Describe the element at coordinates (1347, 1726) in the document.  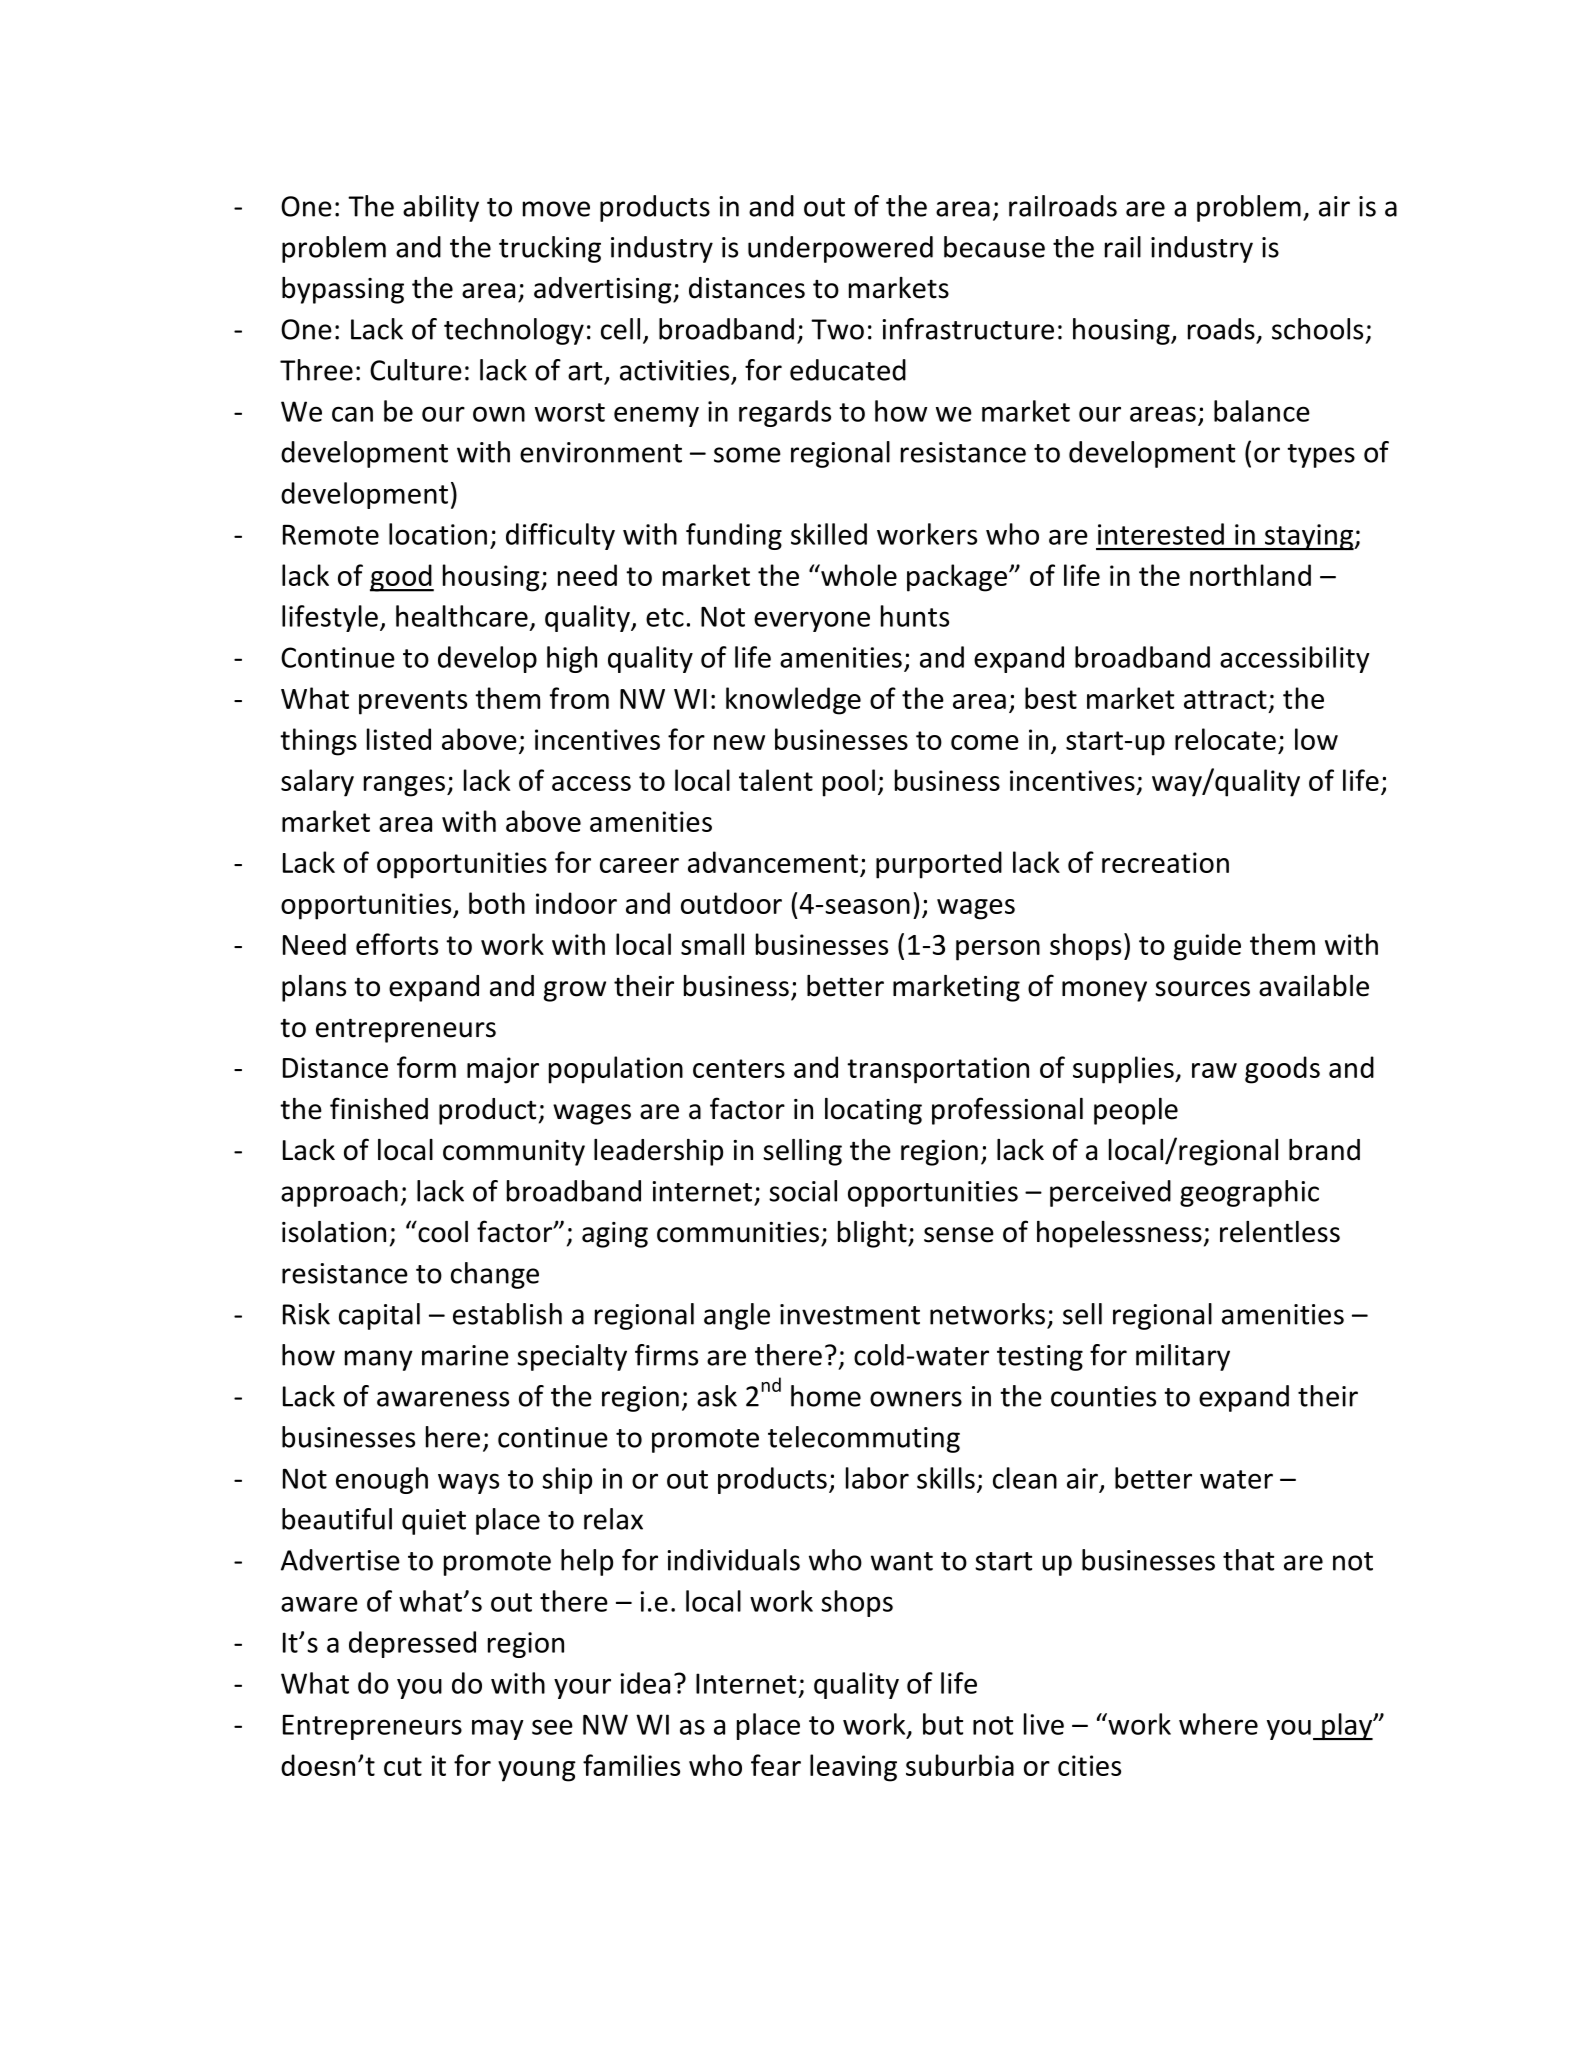
I see `play` at that location.
